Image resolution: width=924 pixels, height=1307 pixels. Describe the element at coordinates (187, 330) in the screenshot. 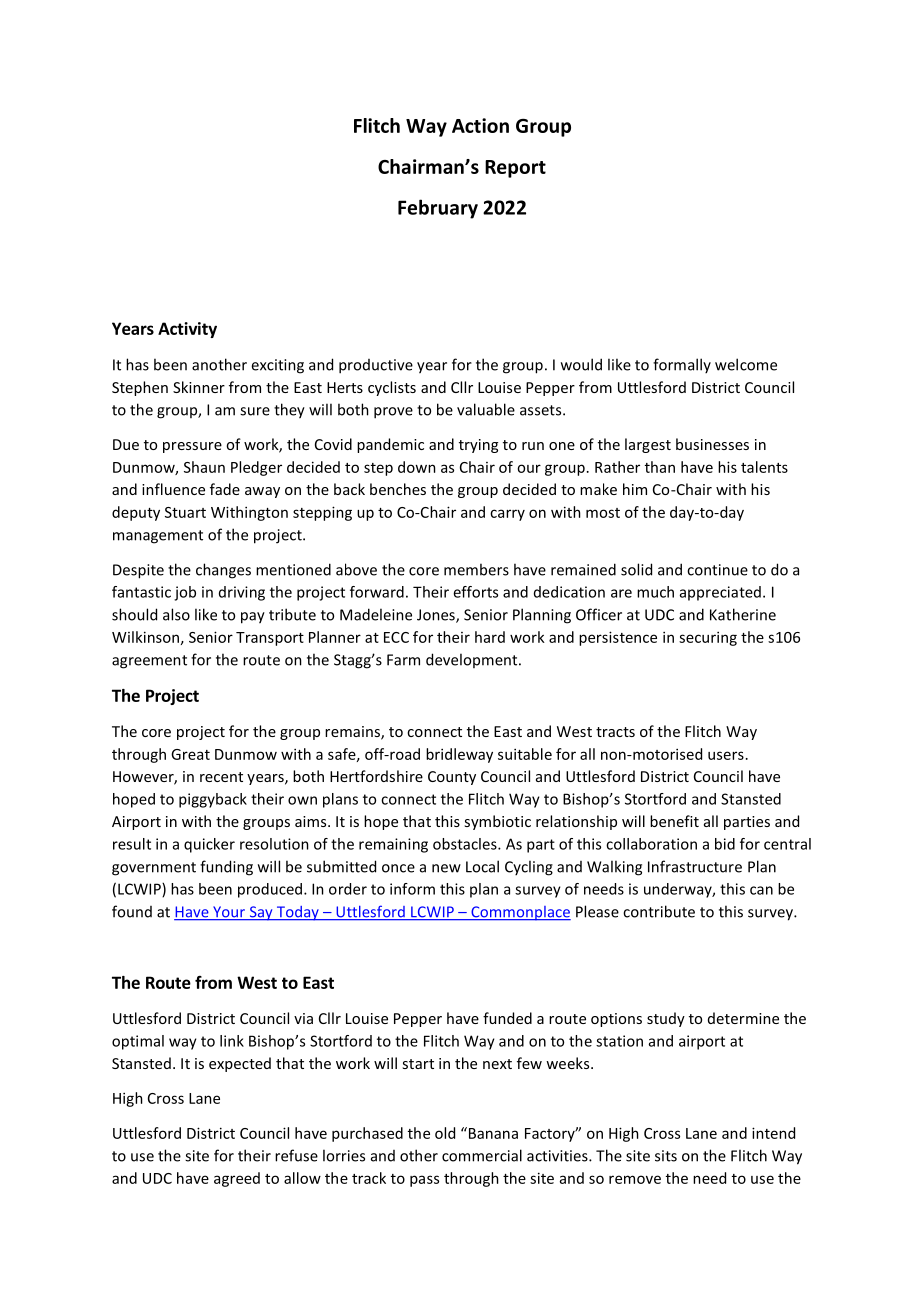

I see `Activity` at that location.
